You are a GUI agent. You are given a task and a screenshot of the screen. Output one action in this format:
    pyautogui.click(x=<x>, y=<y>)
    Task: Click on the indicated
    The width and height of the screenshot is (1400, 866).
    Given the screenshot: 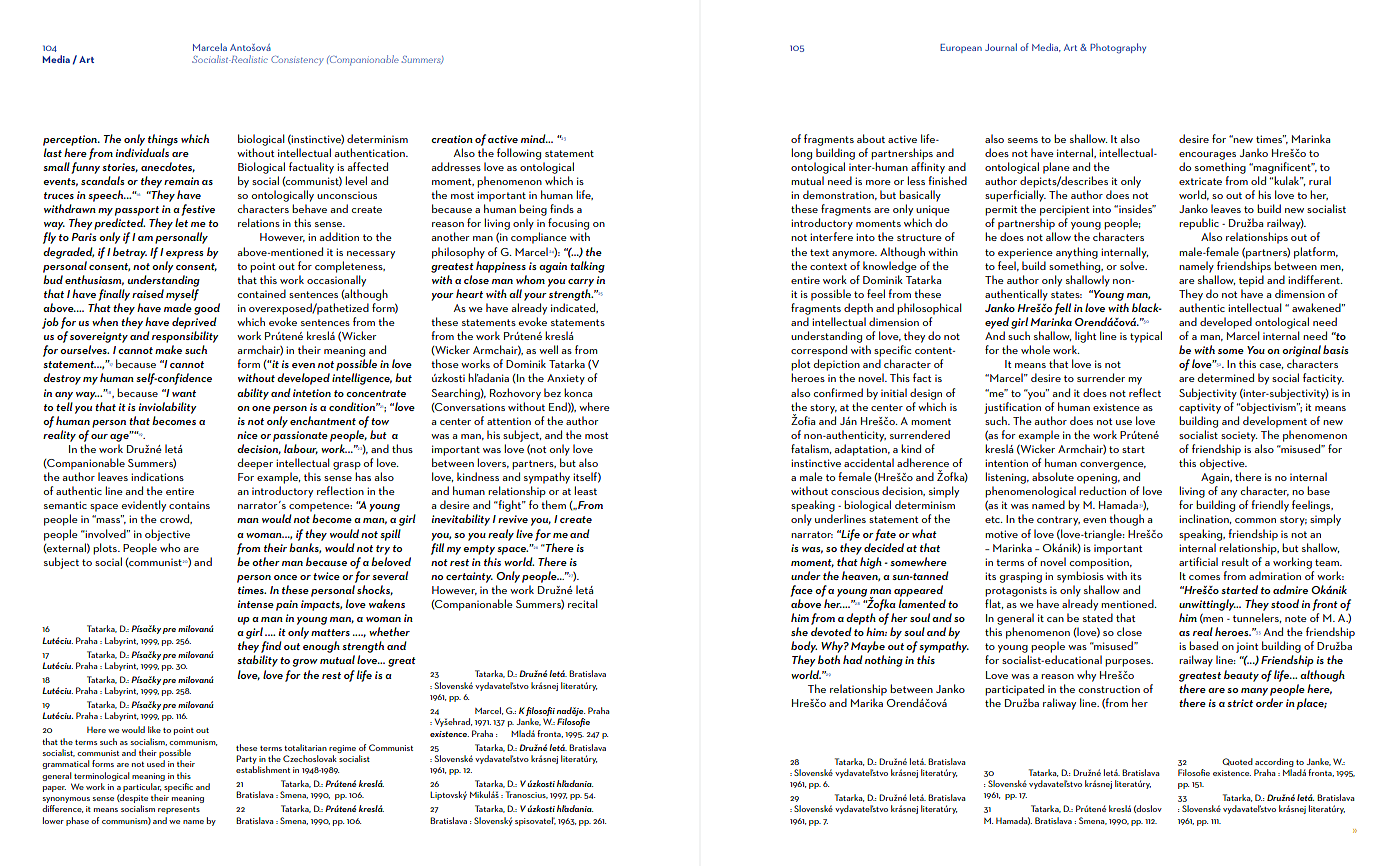 What is the action you would take?
    pyautogui.click(x=574, y=308)
